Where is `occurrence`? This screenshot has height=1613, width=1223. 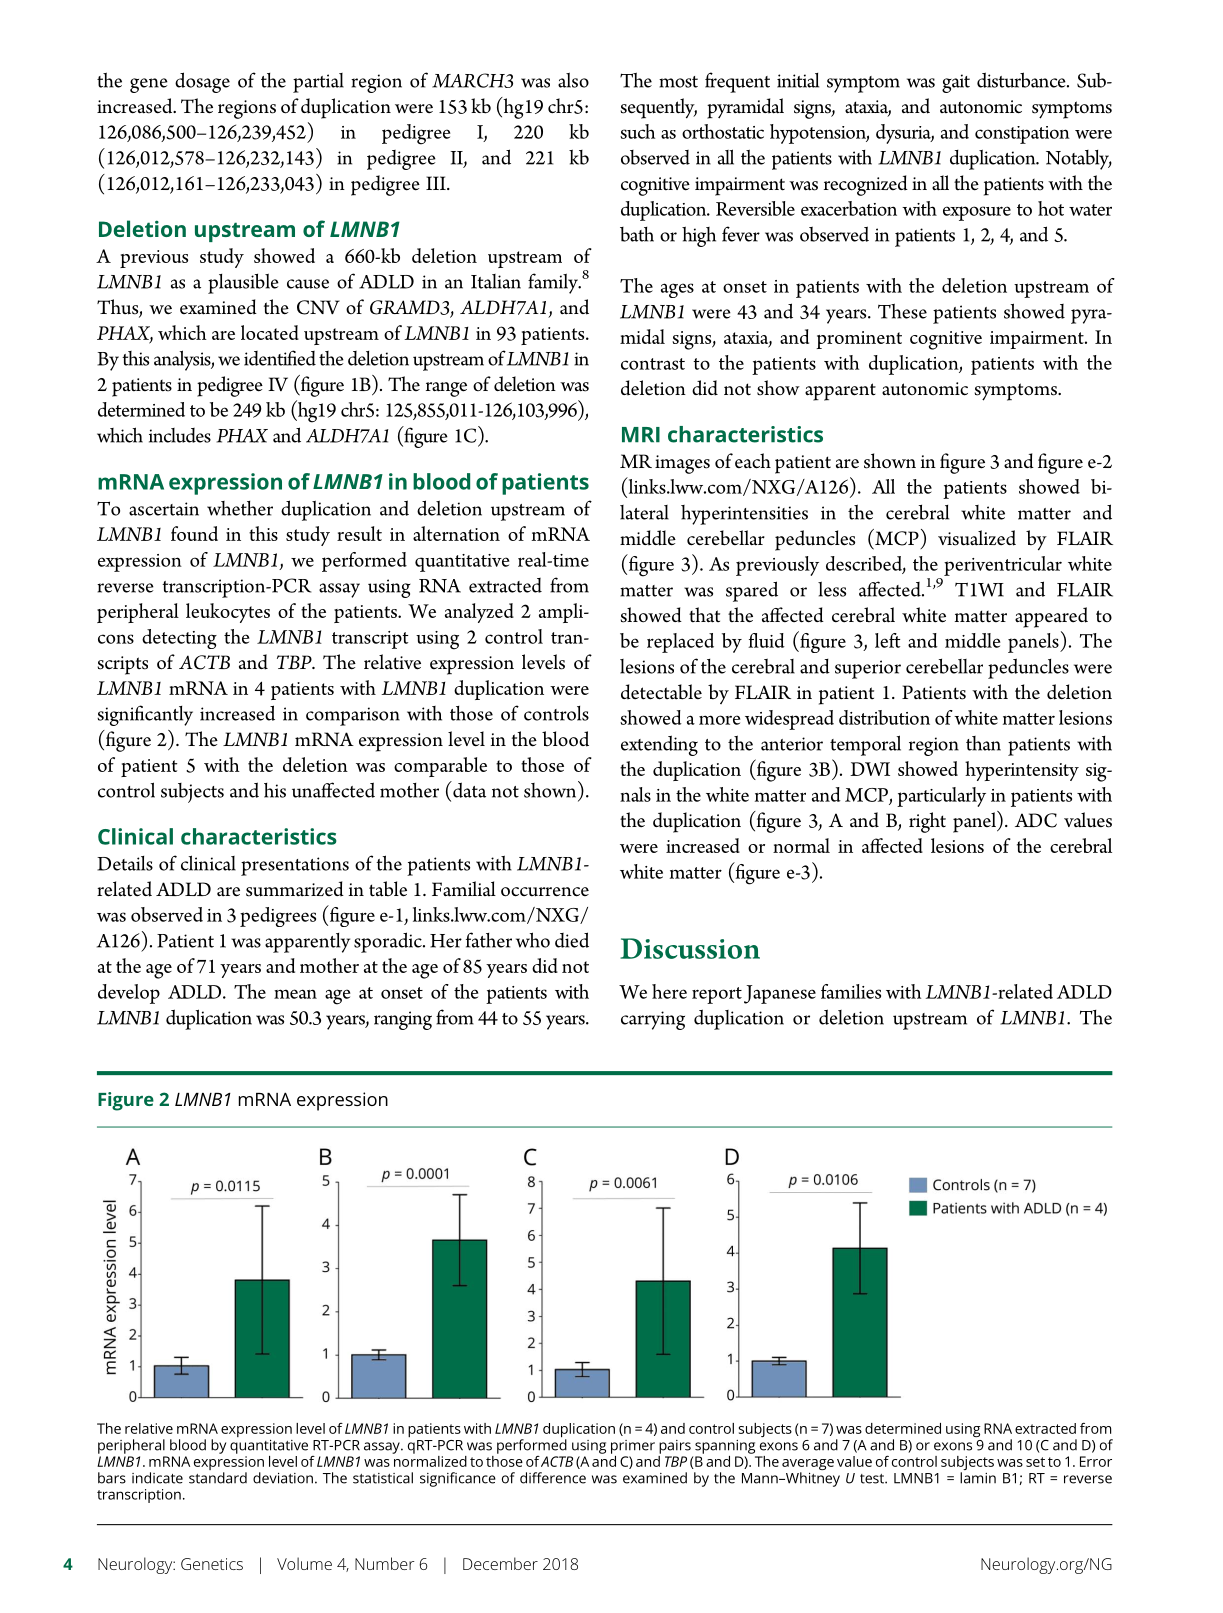
occurrence is located at coordinates (545, 892).
